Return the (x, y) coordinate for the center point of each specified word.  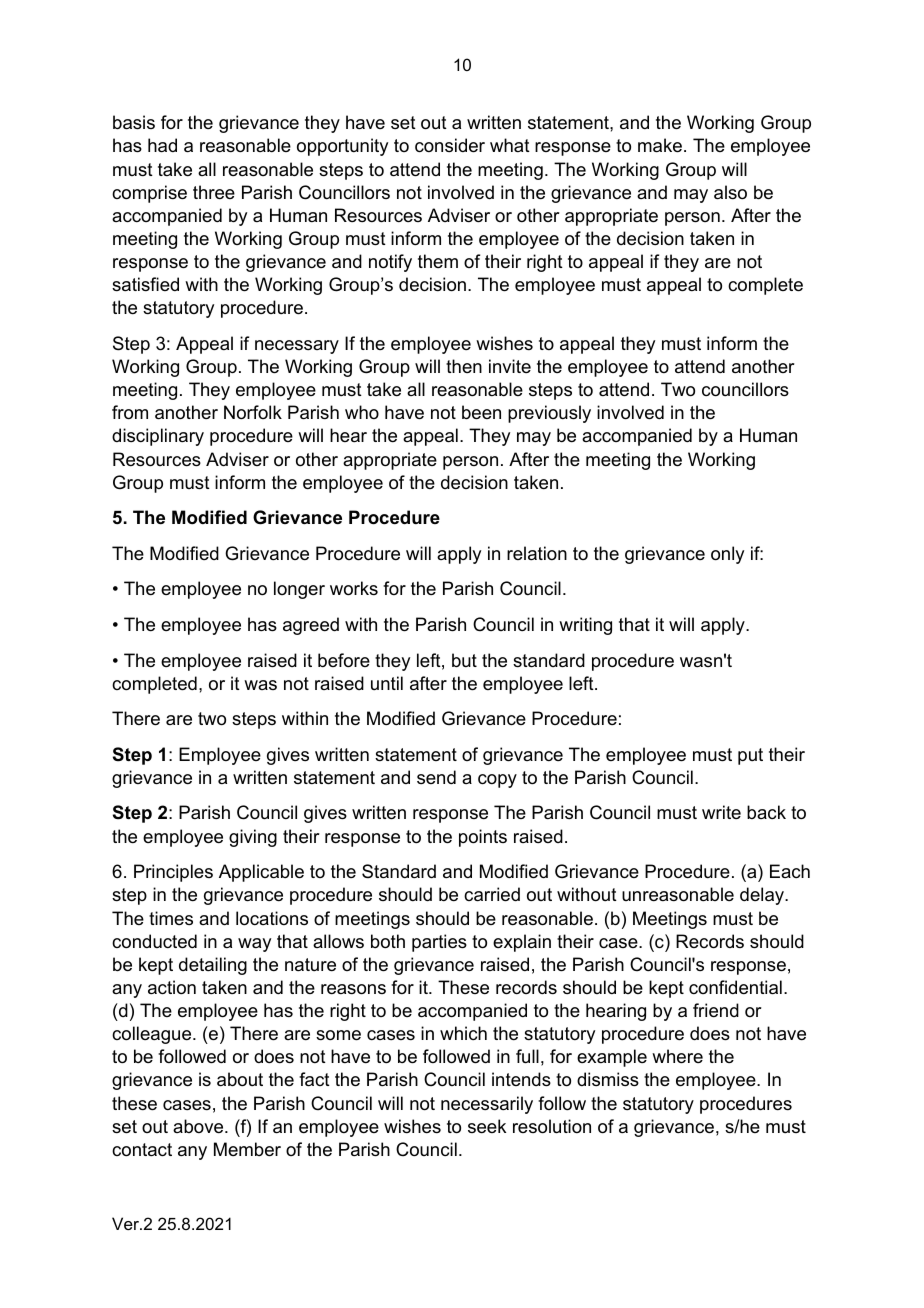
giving (253, 838)
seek (487, 1126)
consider (450, 145)
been (481, 412)
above (199, 1126)
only (727, 555)
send (436, 777)
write (721, 812)
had (162, 145)
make (660, 145)
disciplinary (158, 437)
